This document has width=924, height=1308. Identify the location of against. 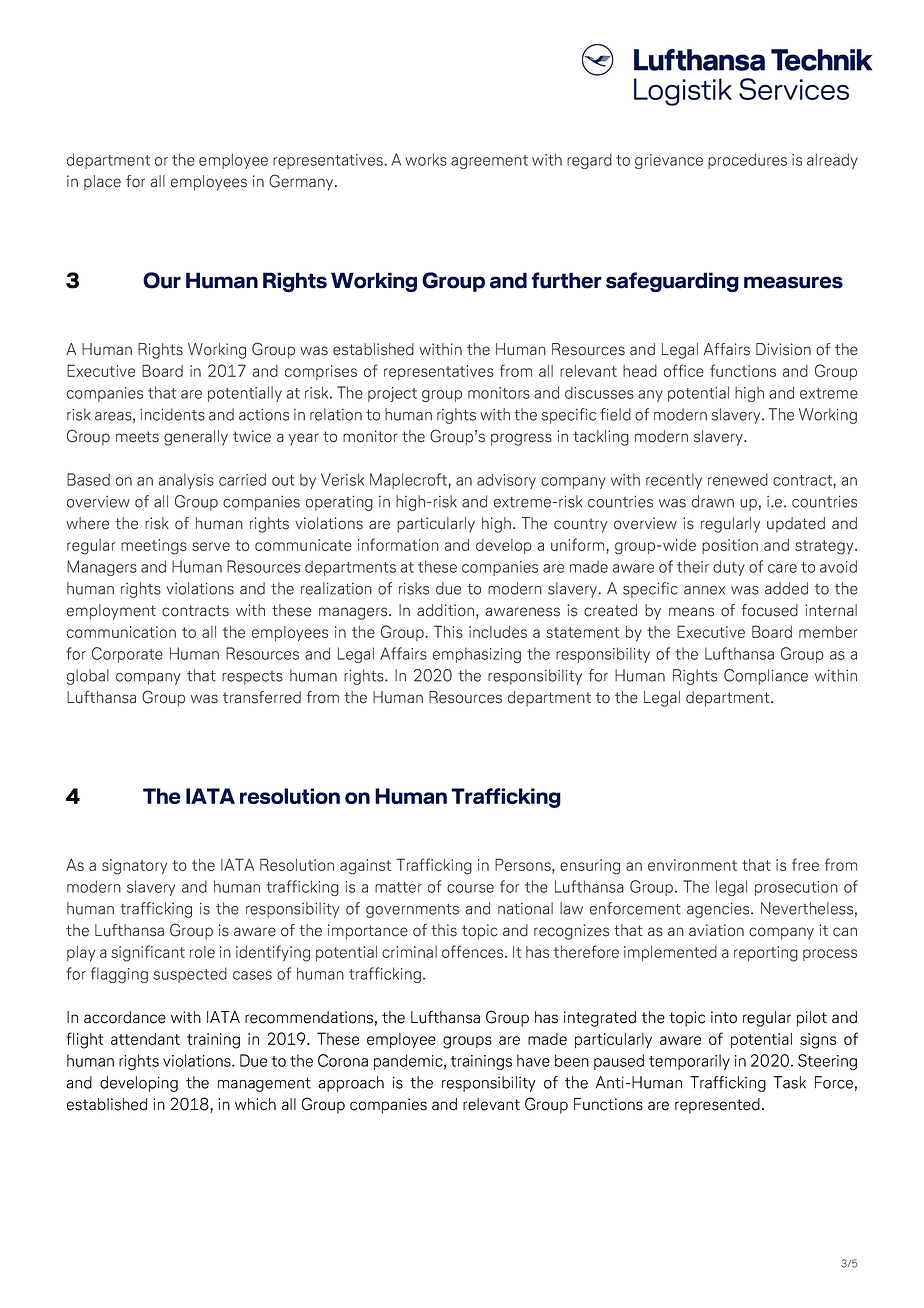
(365, 867).
